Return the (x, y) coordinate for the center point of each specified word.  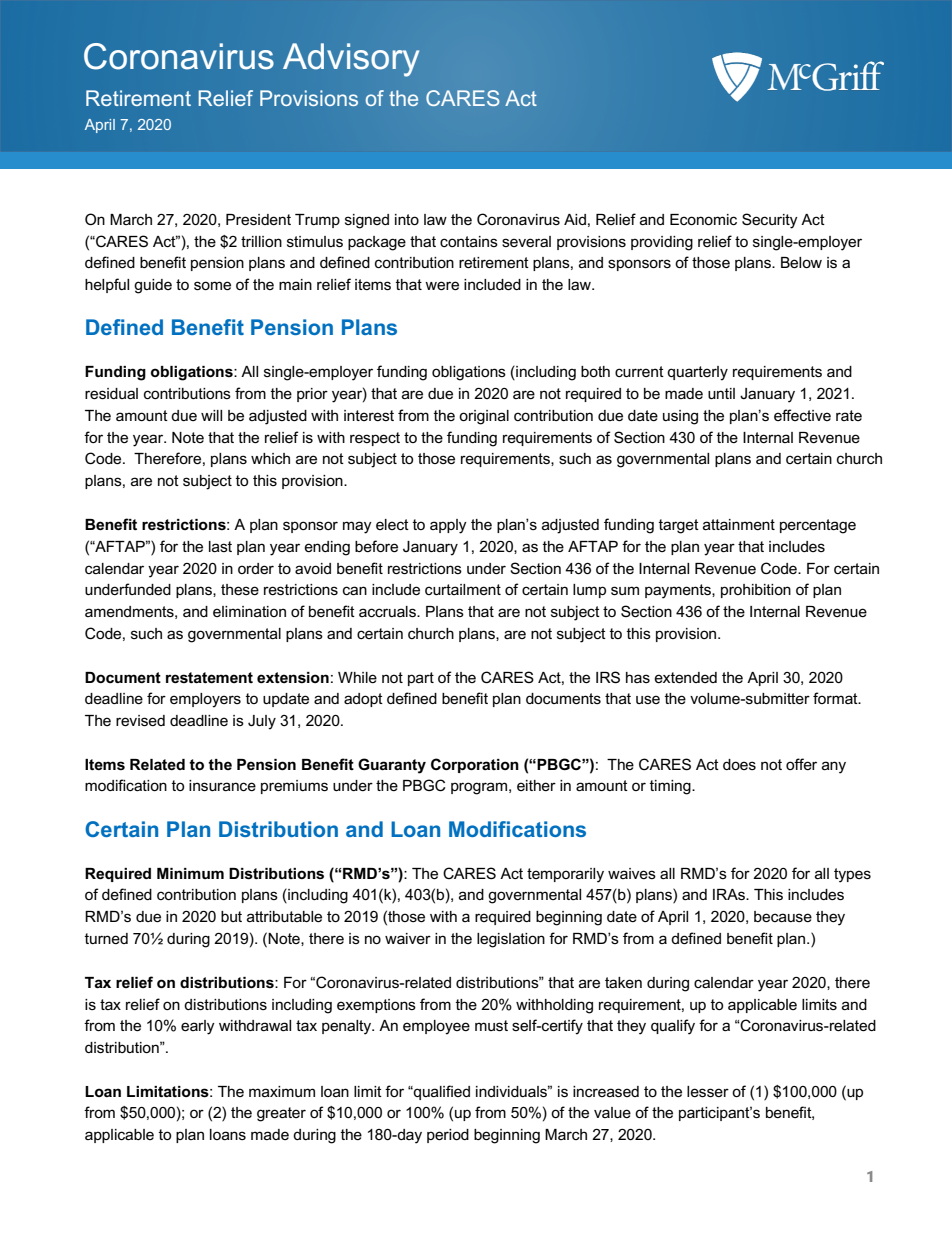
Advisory (351, 60)
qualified (441, 1092)
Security (770, 221)
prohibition (756, 591)
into (407, 219)
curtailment (463, 589)
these (240, 589)
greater (281, 1114)
